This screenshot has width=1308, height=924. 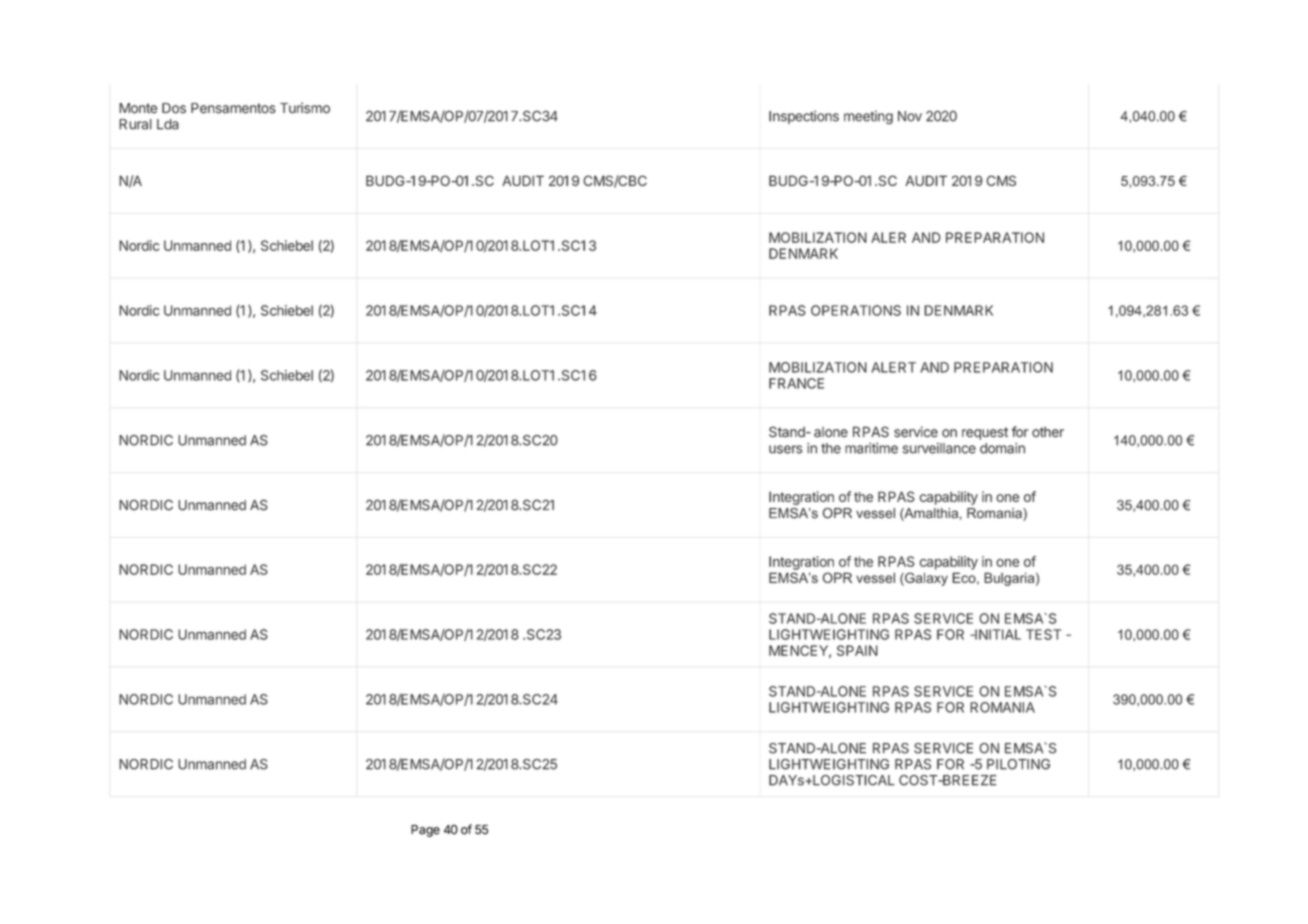 What do you see at coordinates (168, 124) in the screenshot?
I see `Lda` at bounding box center [168, 124].
